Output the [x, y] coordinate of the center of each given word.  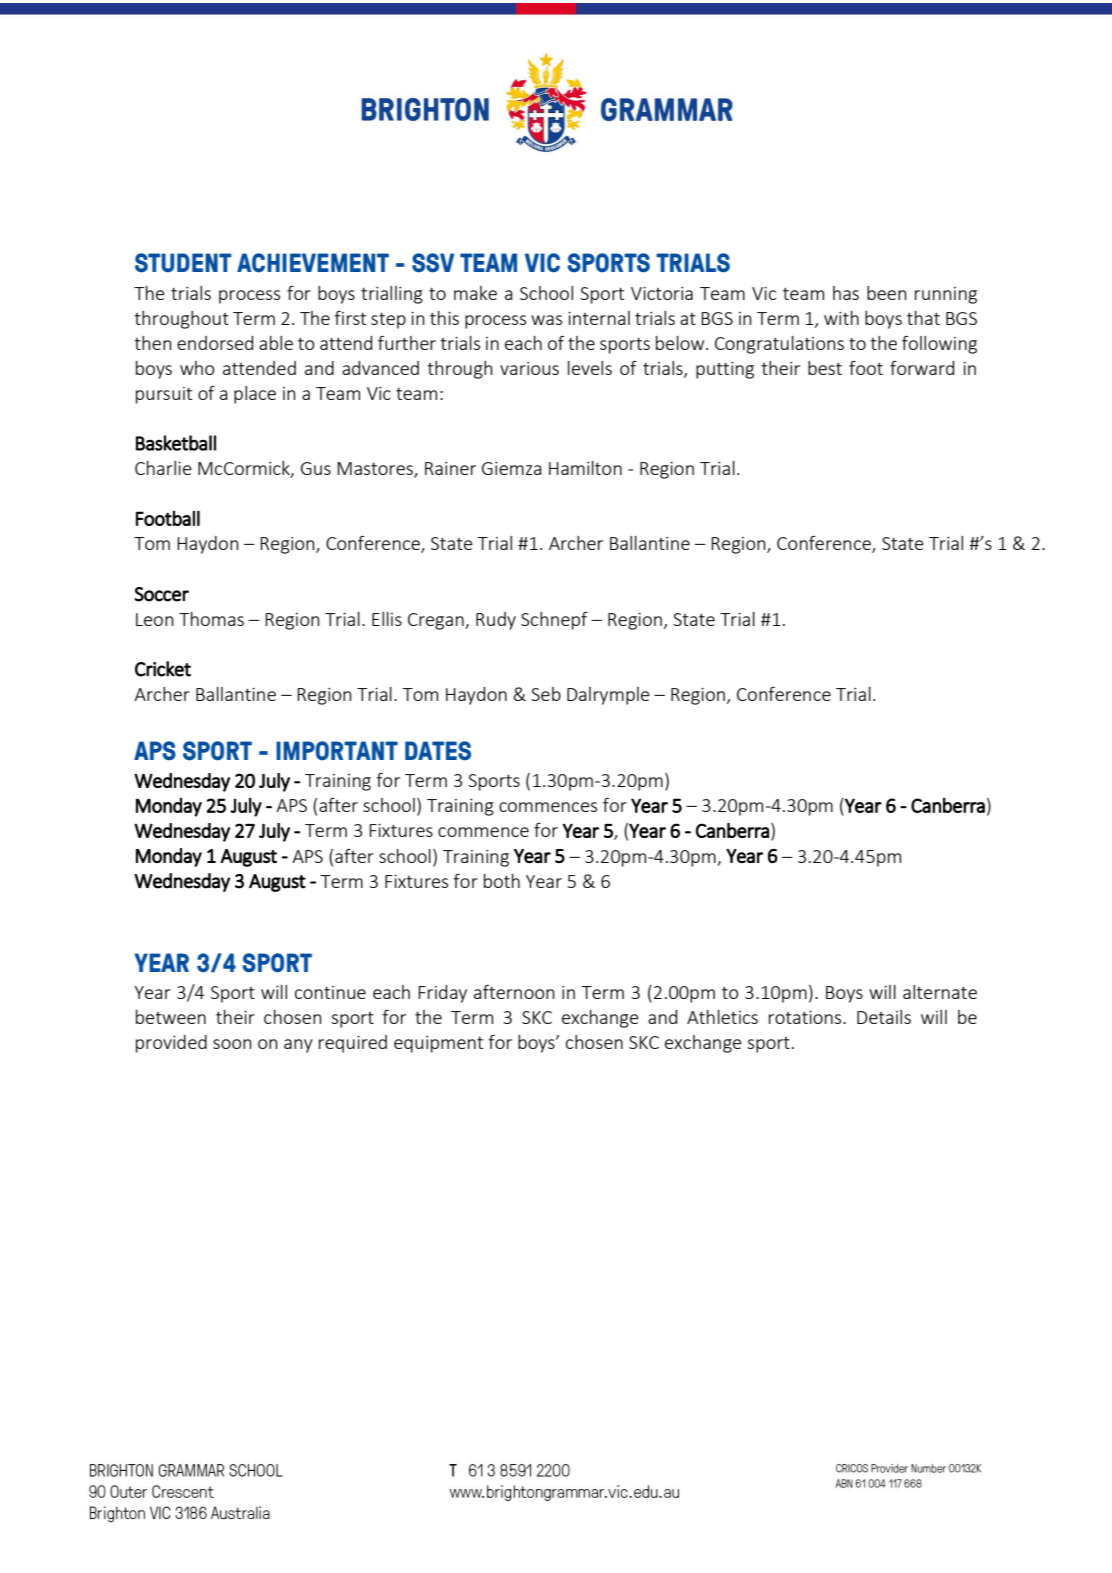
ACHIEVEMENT [313, 263]
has [846, 293]
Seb [546, 694]
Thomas [211, 619]
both [502, 881]
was [546, 320]
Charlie [163, 468]
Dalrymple [608, 696]
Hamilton [585, 468]
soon [232, 1044]
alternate [940, 992]
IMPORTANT [337, 751]
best [825, 368]
